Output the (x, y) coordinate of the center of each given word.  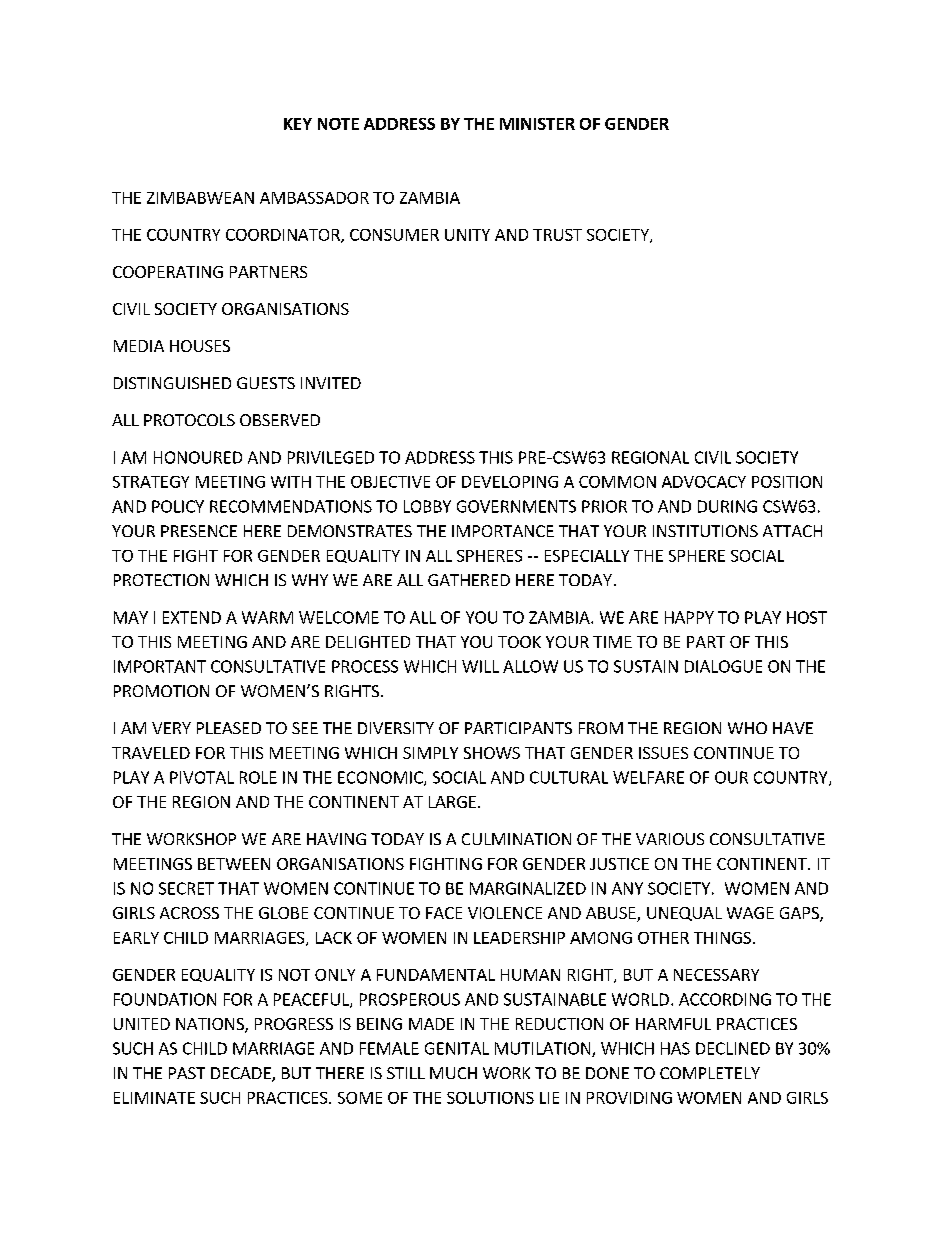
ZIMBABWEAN (200, 198)
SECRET (186, 888)
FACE (444, 913)
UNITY (467, 235)
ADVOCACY (704, 482)
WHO (747, 728)
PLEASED (229, 728)
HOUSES (200, 346)
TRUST (557, 235)
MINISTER (537, 124)
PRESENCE (199, 531)
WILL (480, 666)
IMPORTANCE (503, 531)
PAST (187, 1073)
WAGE (750, 913)
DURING (727, 506)
